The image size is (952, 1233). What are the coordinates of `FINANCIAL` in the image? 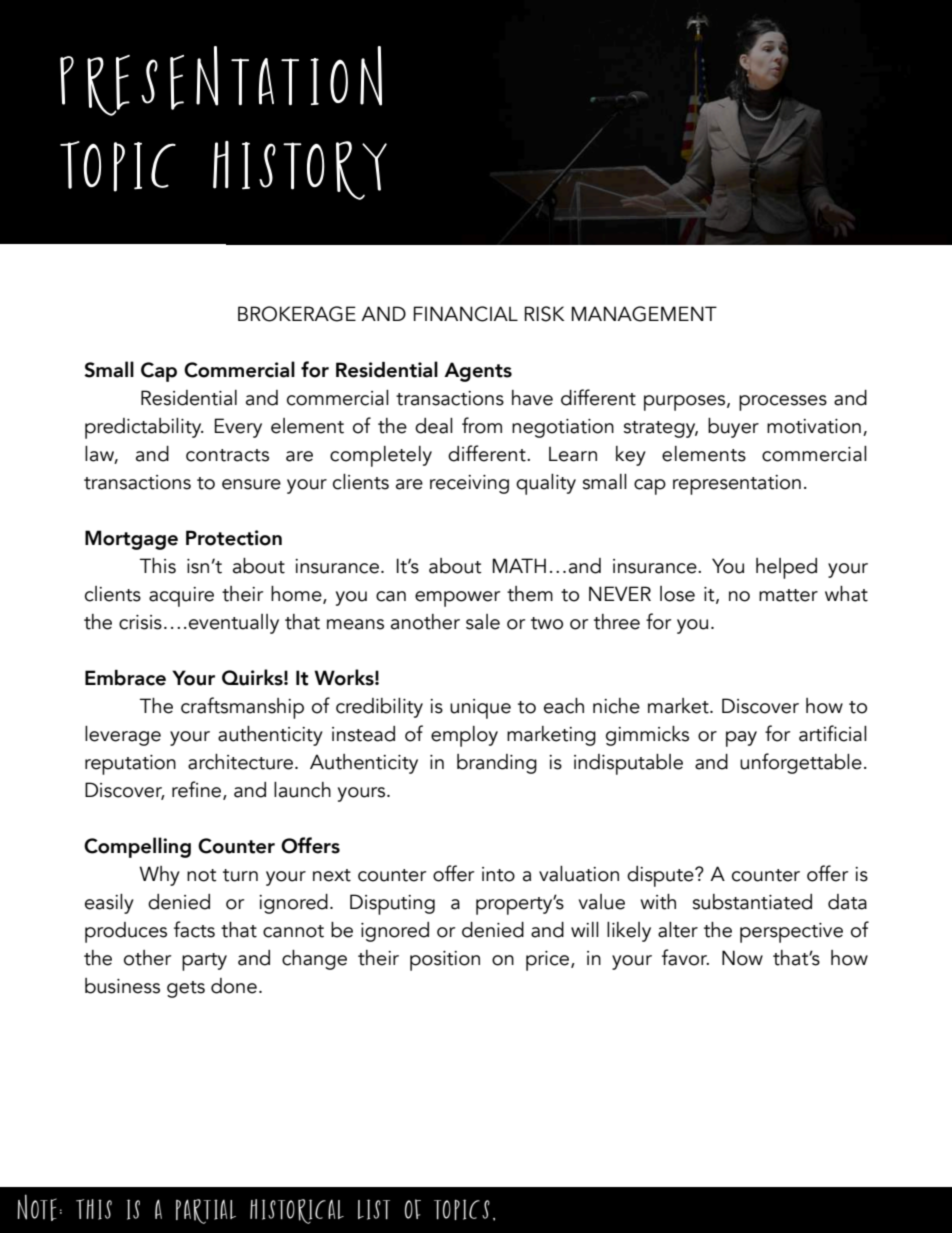 It's located at (466, 314).
